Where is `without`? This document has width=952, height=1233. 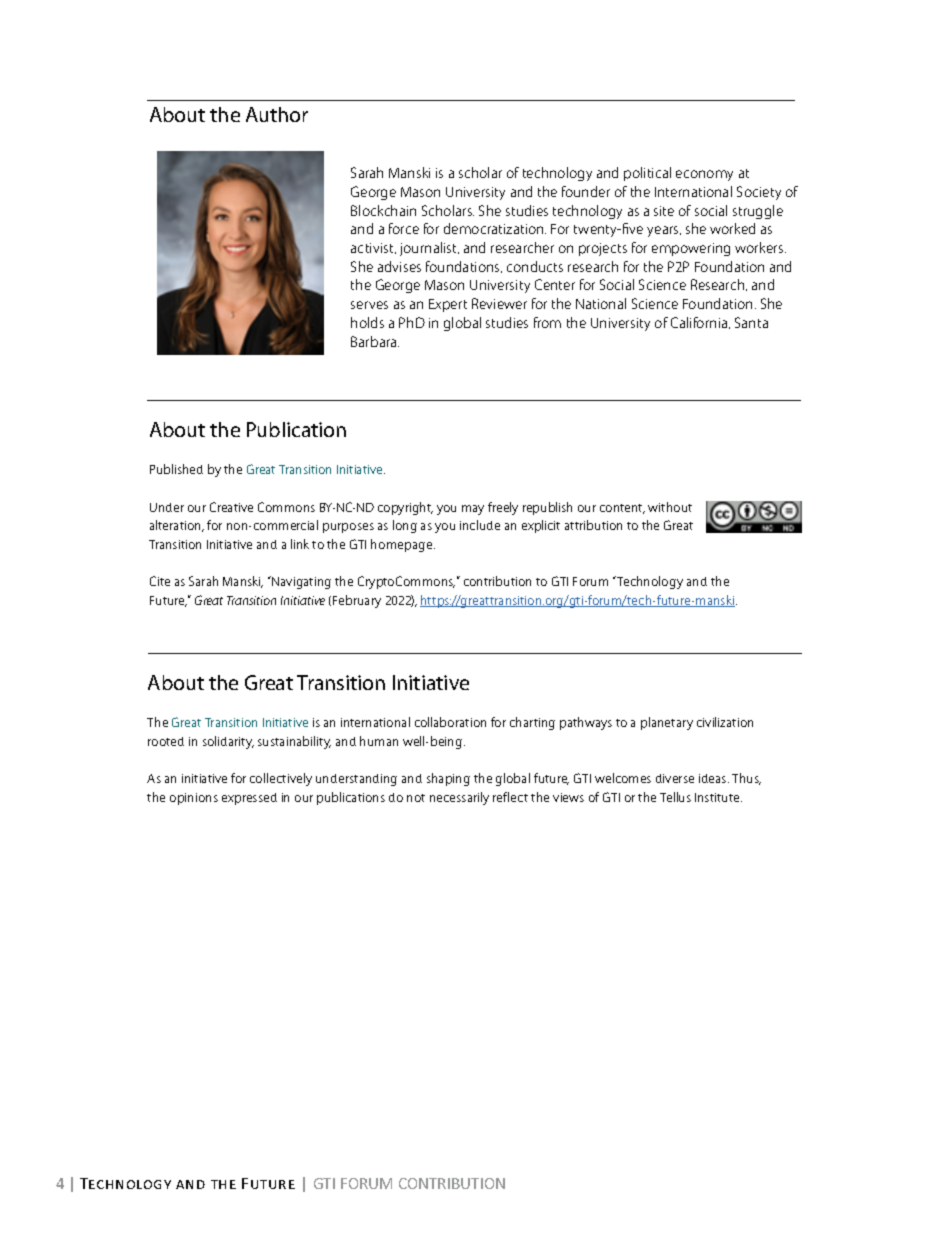 without is located at coordinates (670, 507).
